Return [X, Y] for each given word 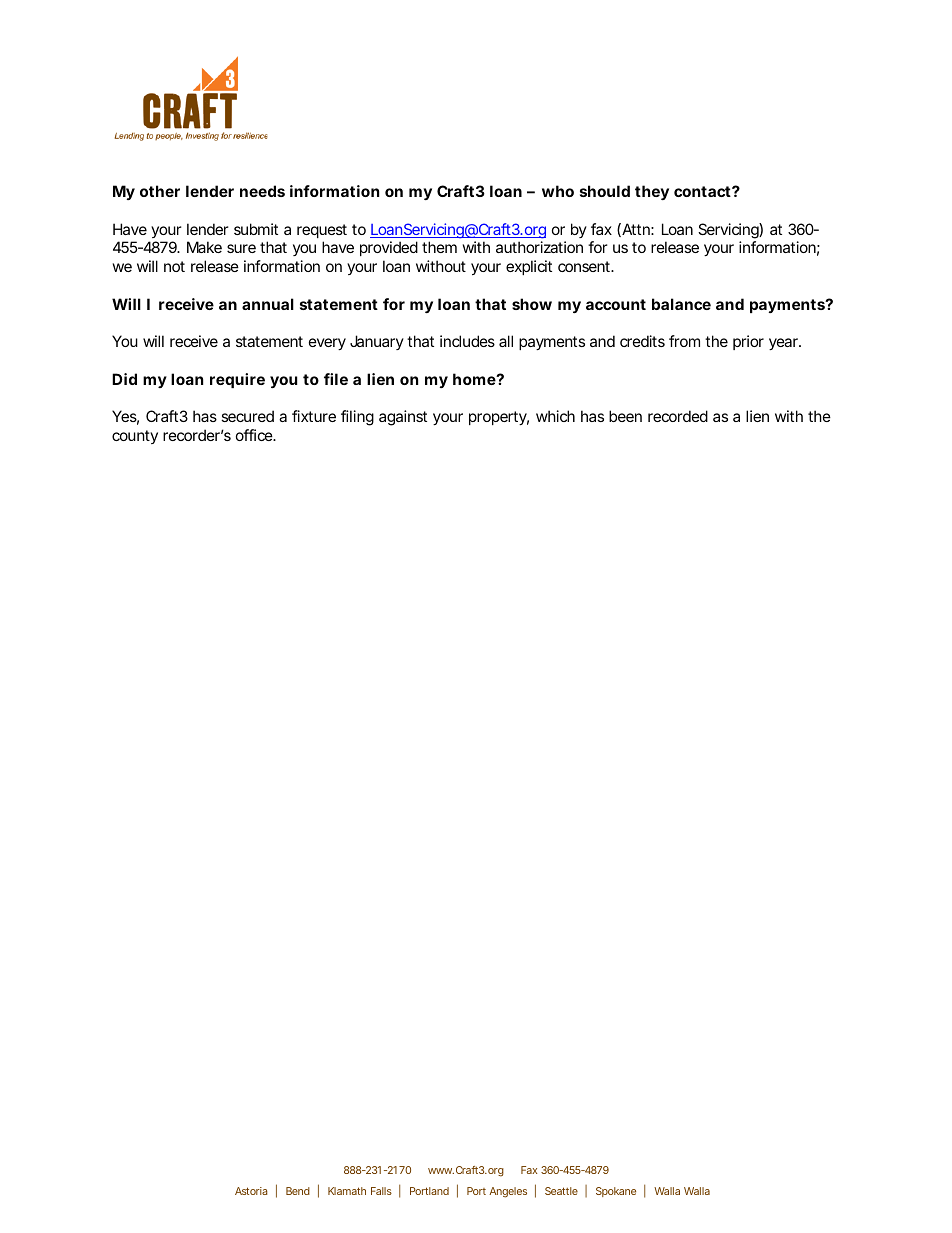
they [652, 192]
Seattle [561, 1191]
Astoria [251, 1191]
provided [391, 248]
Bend [298, 1191]
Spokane [616, 1192]
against [403, 418]
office [256, 435]
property [499, 418]
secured [247, 416]
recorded [678, 416]
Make [204, 247]
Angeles [508, 1192]
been [625, 416]
